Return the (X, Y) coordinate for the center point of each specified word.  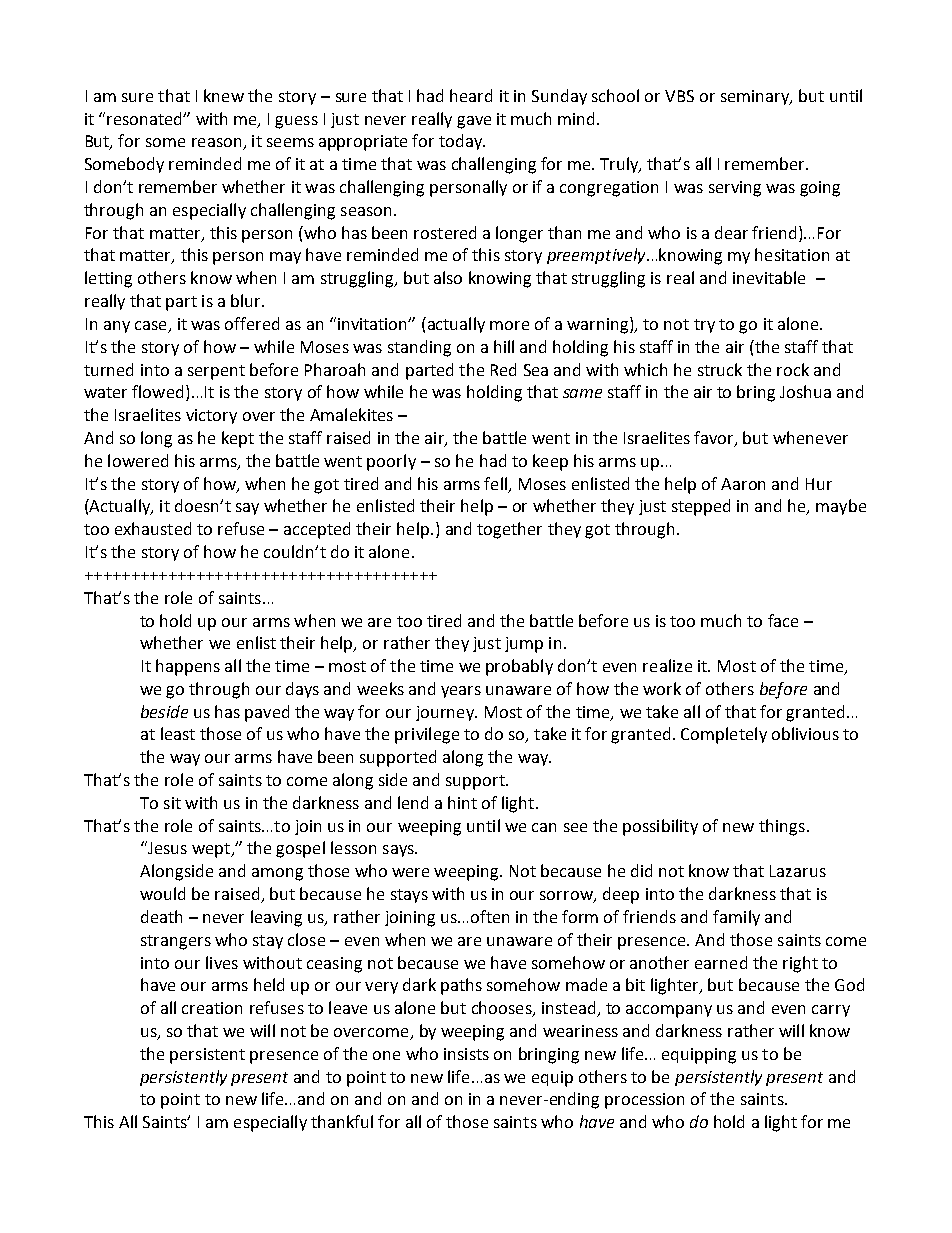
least (178, 733)
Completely (724, 735)
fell (495, 483)
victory (211, 416)
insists (466, 1054)
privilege (427, 735)
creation (212, 1008)
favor (715, 439)
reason (218, 144)
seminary (756, 97)
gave (474, 122)
